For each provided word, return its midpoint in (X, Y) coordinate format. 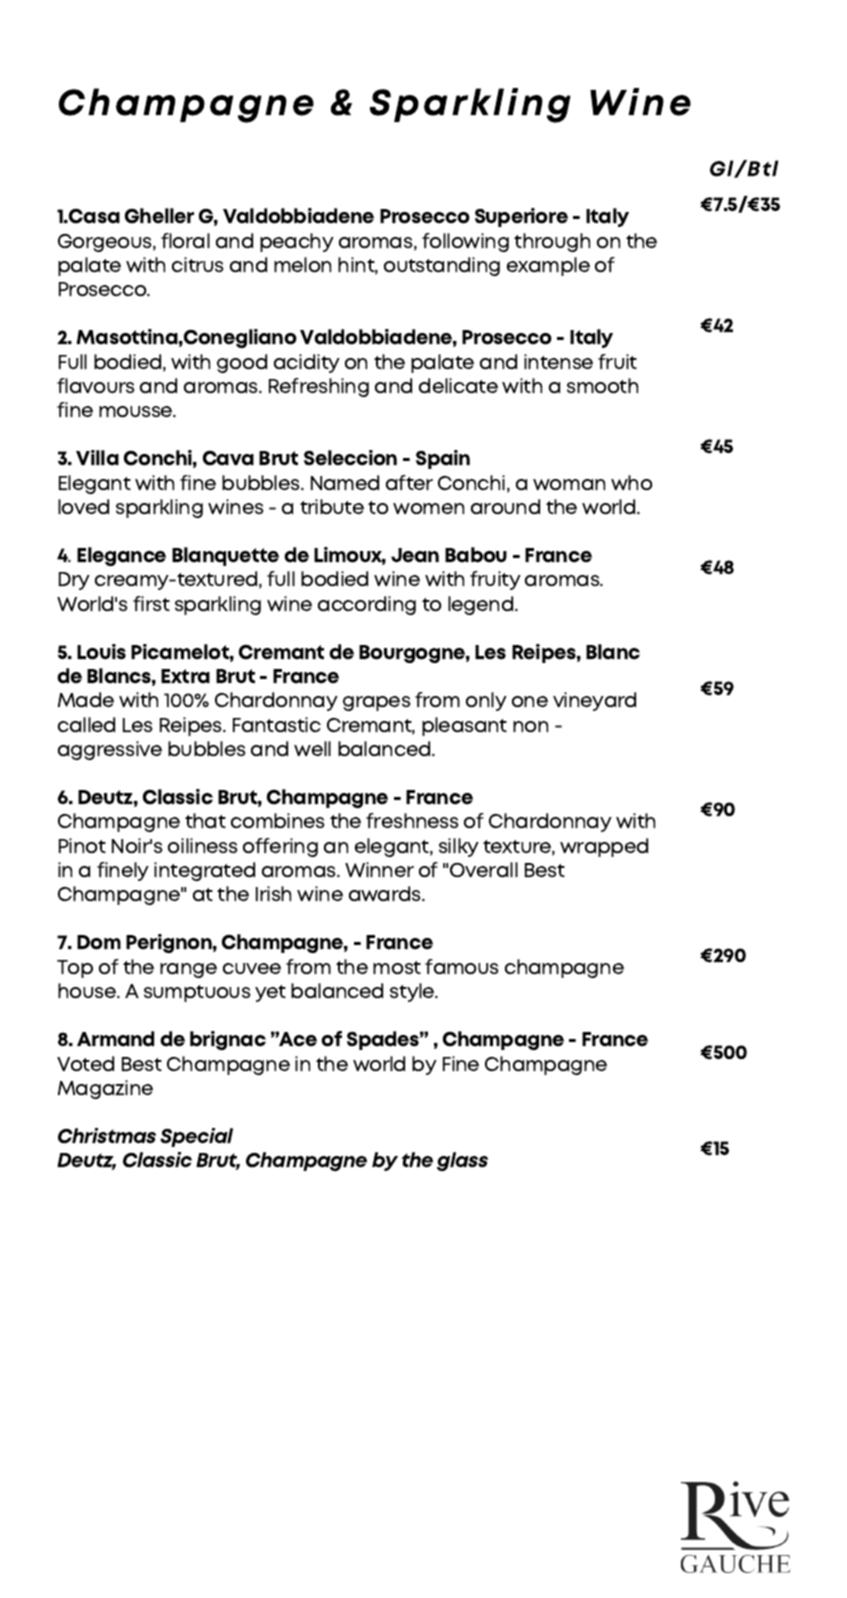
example (548, 266)
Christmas (107, 1136)
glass (462, 1161)
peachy (297, 242)
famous (462, 966)
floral (185, 240)
